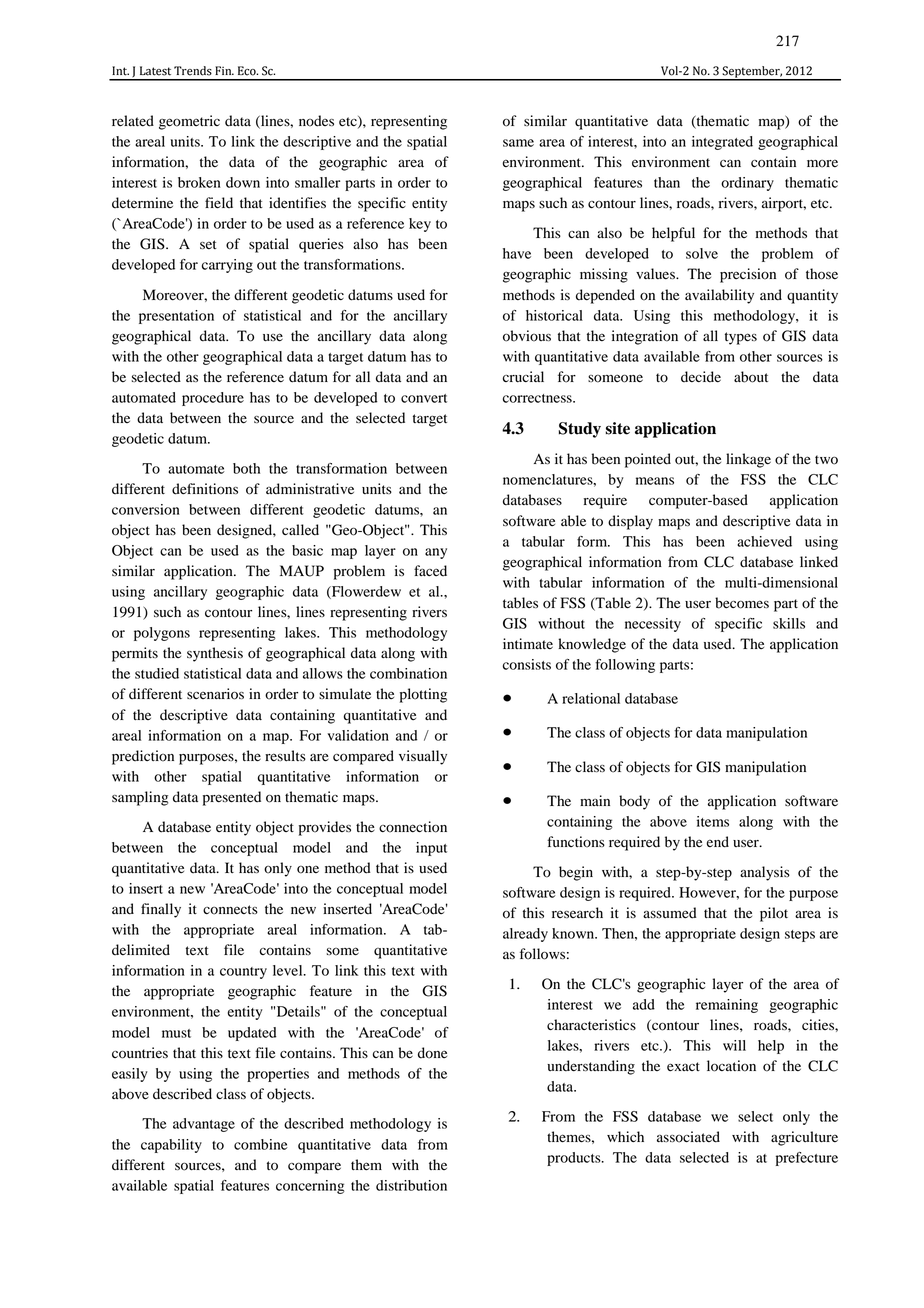 The image size is (924, 1308). What do you see at coordinates (722, 143) in the screenshot?
I see `integrated` at bounding box center [722, 143].
